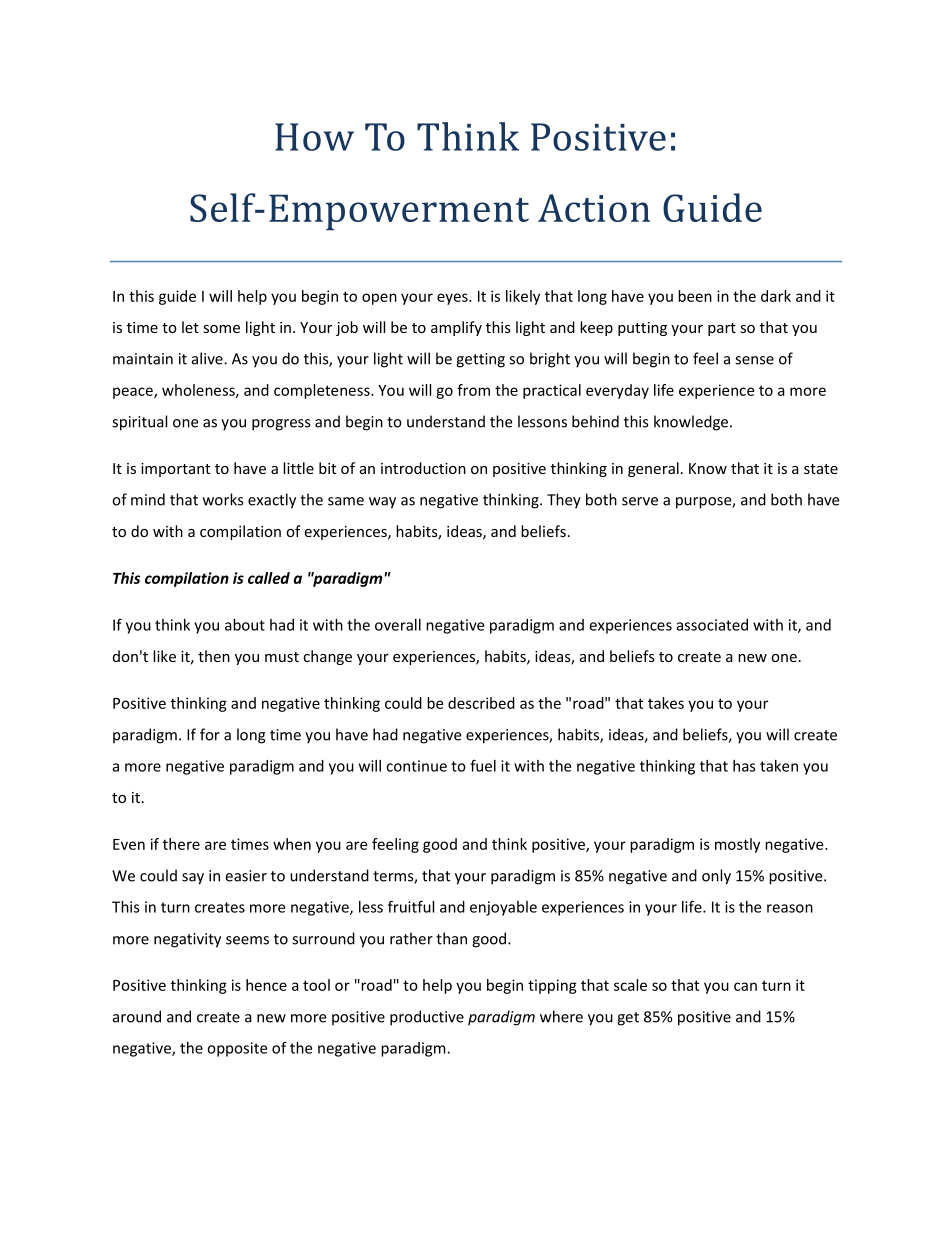 The height and width of the screenshot is (1233, 952). What do you see at coordinates (821, 469) in the screenshot?
I see `state` at bounding box center [821, 469].
